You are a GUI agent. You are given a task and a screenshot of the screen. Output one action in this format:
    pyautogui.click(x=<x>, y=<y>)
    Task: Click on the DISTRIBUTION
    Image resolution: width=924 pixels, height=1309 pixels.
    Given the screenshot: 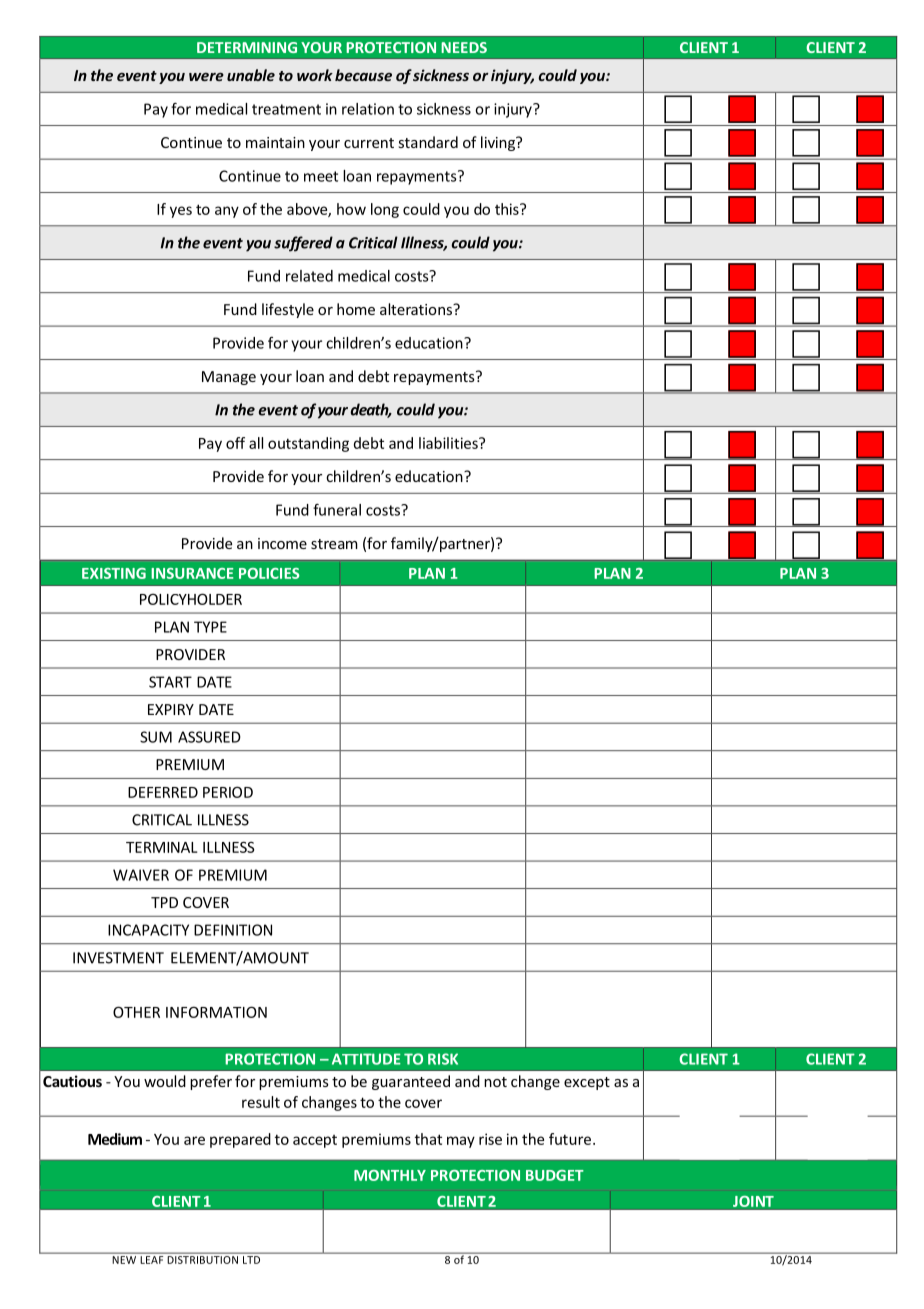 What is the action you would take?
    pyautogui.click(x=203, y=1258)
